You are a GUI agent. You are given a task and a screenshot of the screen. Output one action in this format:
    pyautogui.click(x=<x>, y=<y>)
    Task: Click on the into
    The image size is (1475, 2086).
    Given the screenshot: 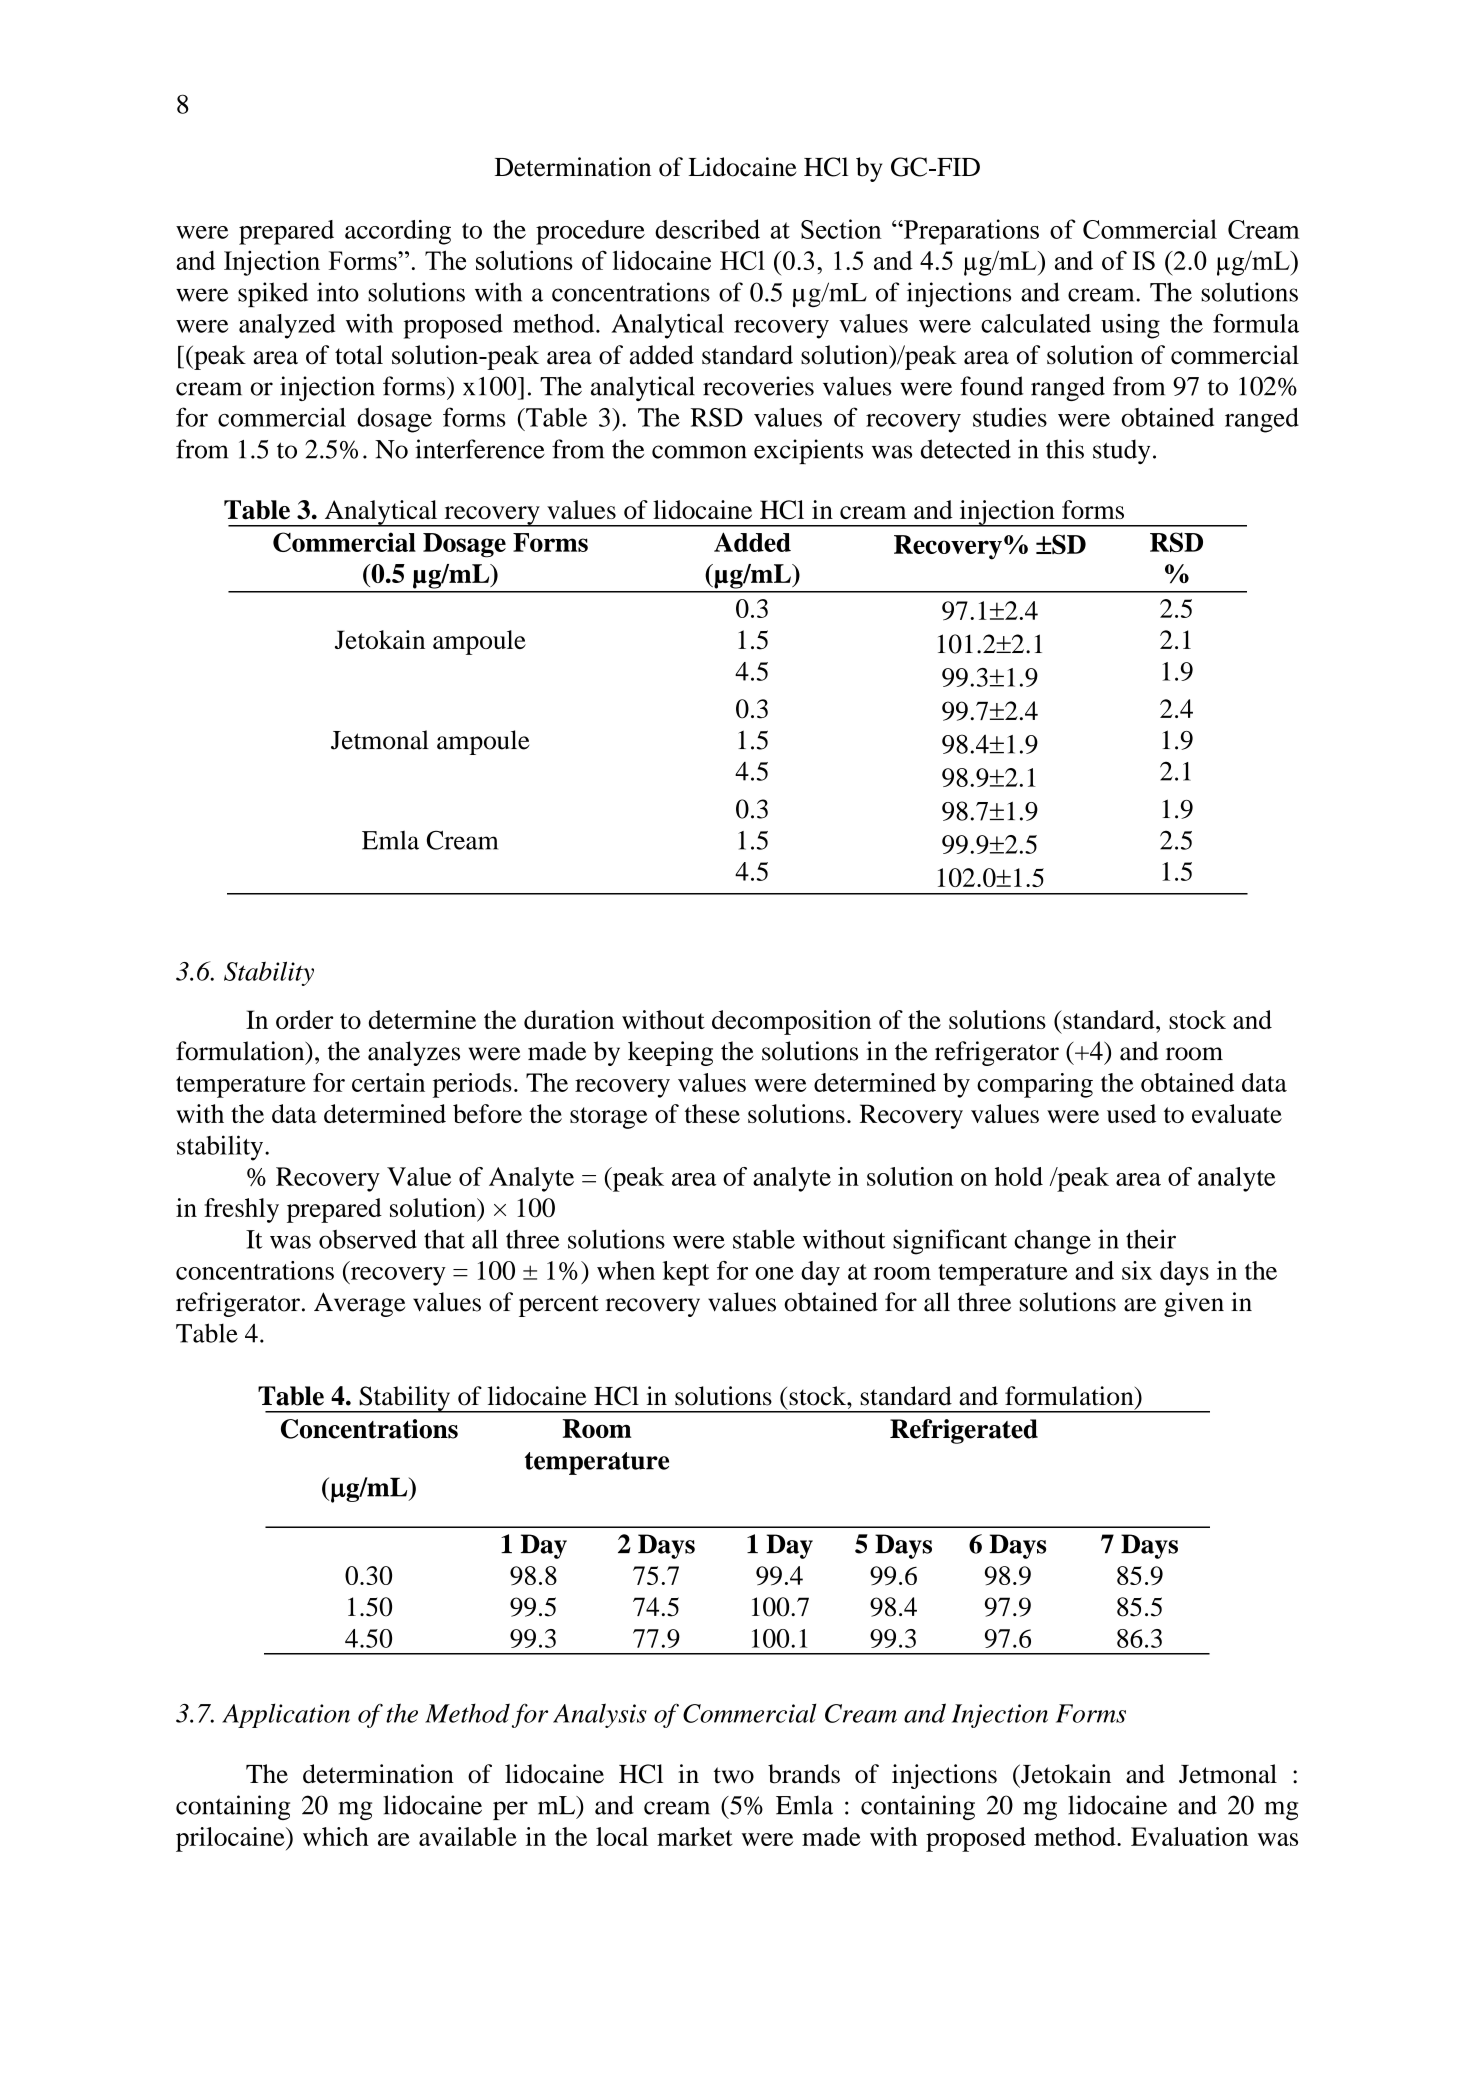 What is the action you would take?
    pyautogui.click(x=338, y=292)
